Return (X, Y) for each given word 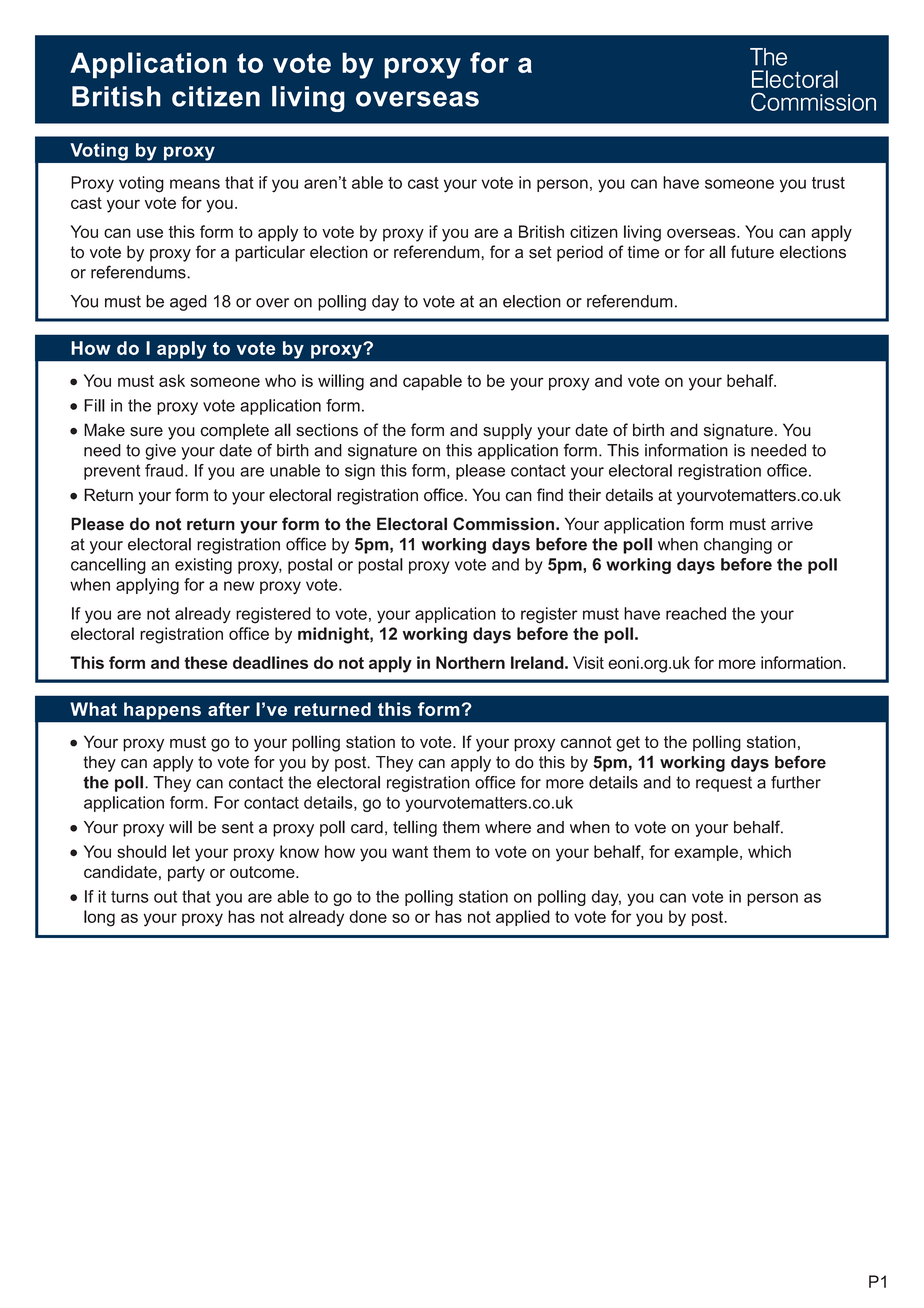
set (540, 252)
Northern (470, 662)
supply (507, 431)
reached (696, 613)
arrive (792, 524)
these (206, 662)
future (752, 252)
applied (523, 918)
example (706, 853)
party (186, 874)
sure (146, 432)
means (195, 184)
